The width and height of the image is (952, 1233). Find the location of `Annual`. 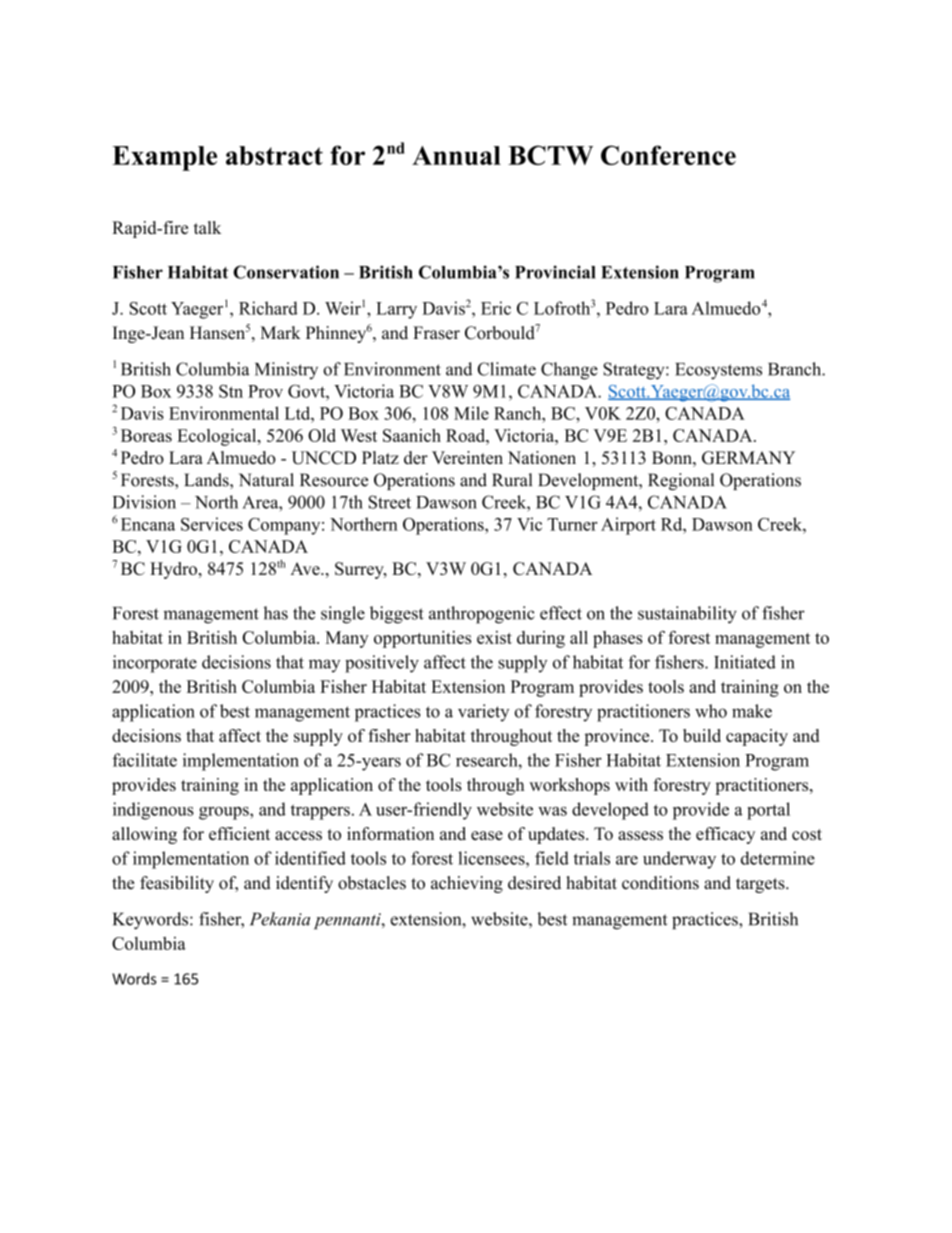

Annual is located at coordinates (456, 155).
